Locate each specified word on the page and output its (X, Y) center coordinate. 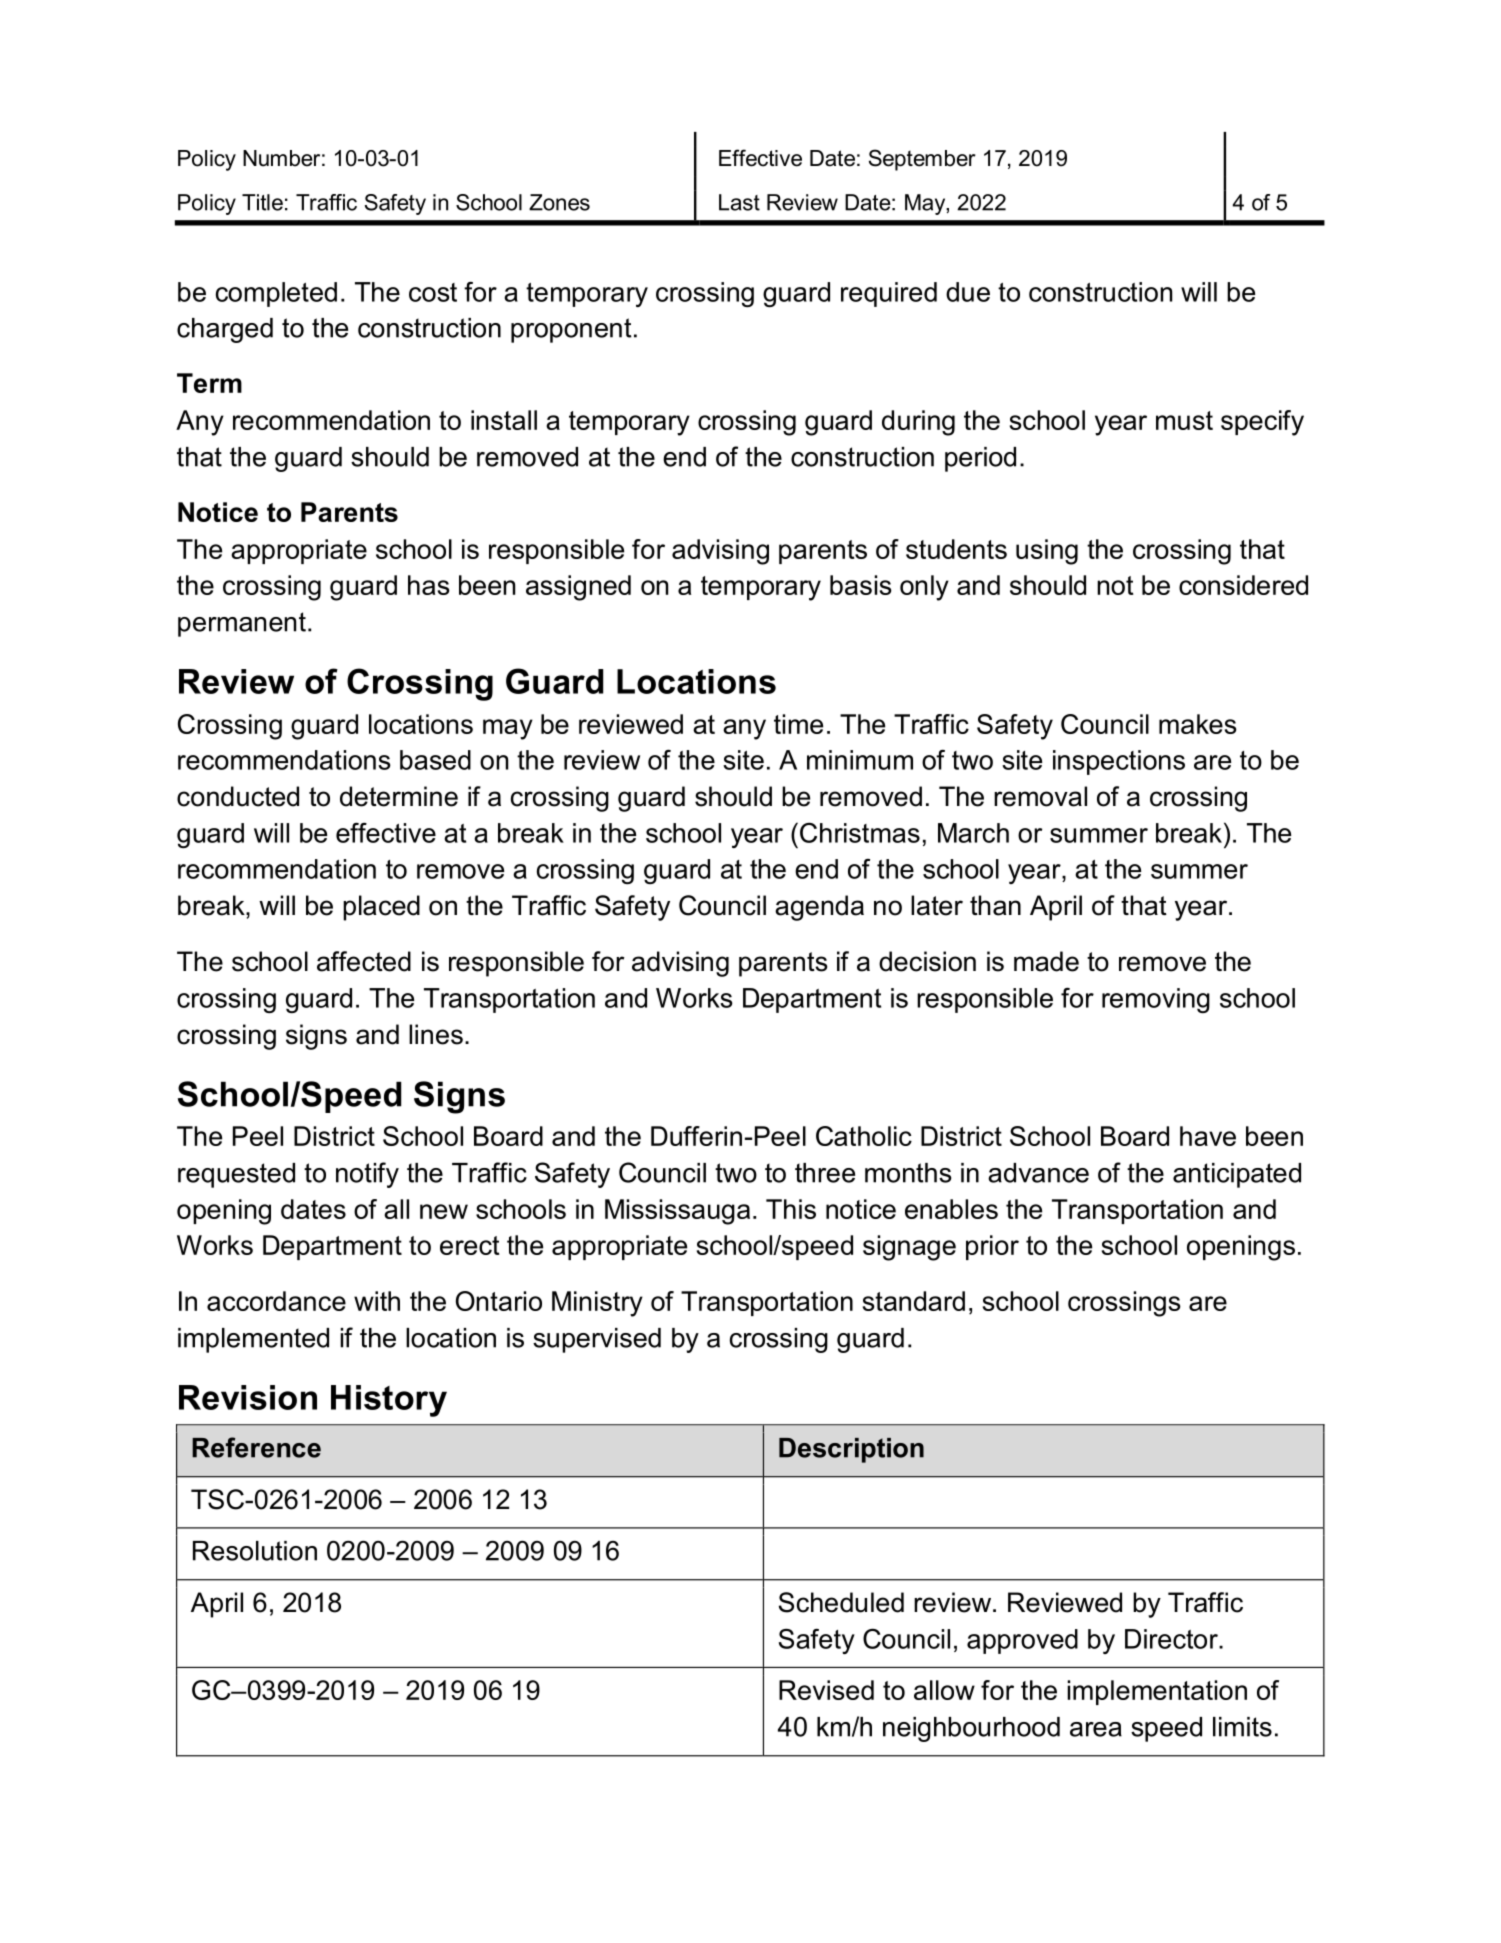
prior (992, 1247)
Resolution (255, 1551)
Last (739, 202)
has (429, 585)
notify (367, 1175)
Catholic (864, 1136)
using (1047, 552)
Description (851, 1450)
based (435, 760)
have (1208, 1136)
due (968, 292)
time (798, 724)
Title (262, 202)
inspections (1119, 762)
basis (861, 585)
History (389, 1401)
